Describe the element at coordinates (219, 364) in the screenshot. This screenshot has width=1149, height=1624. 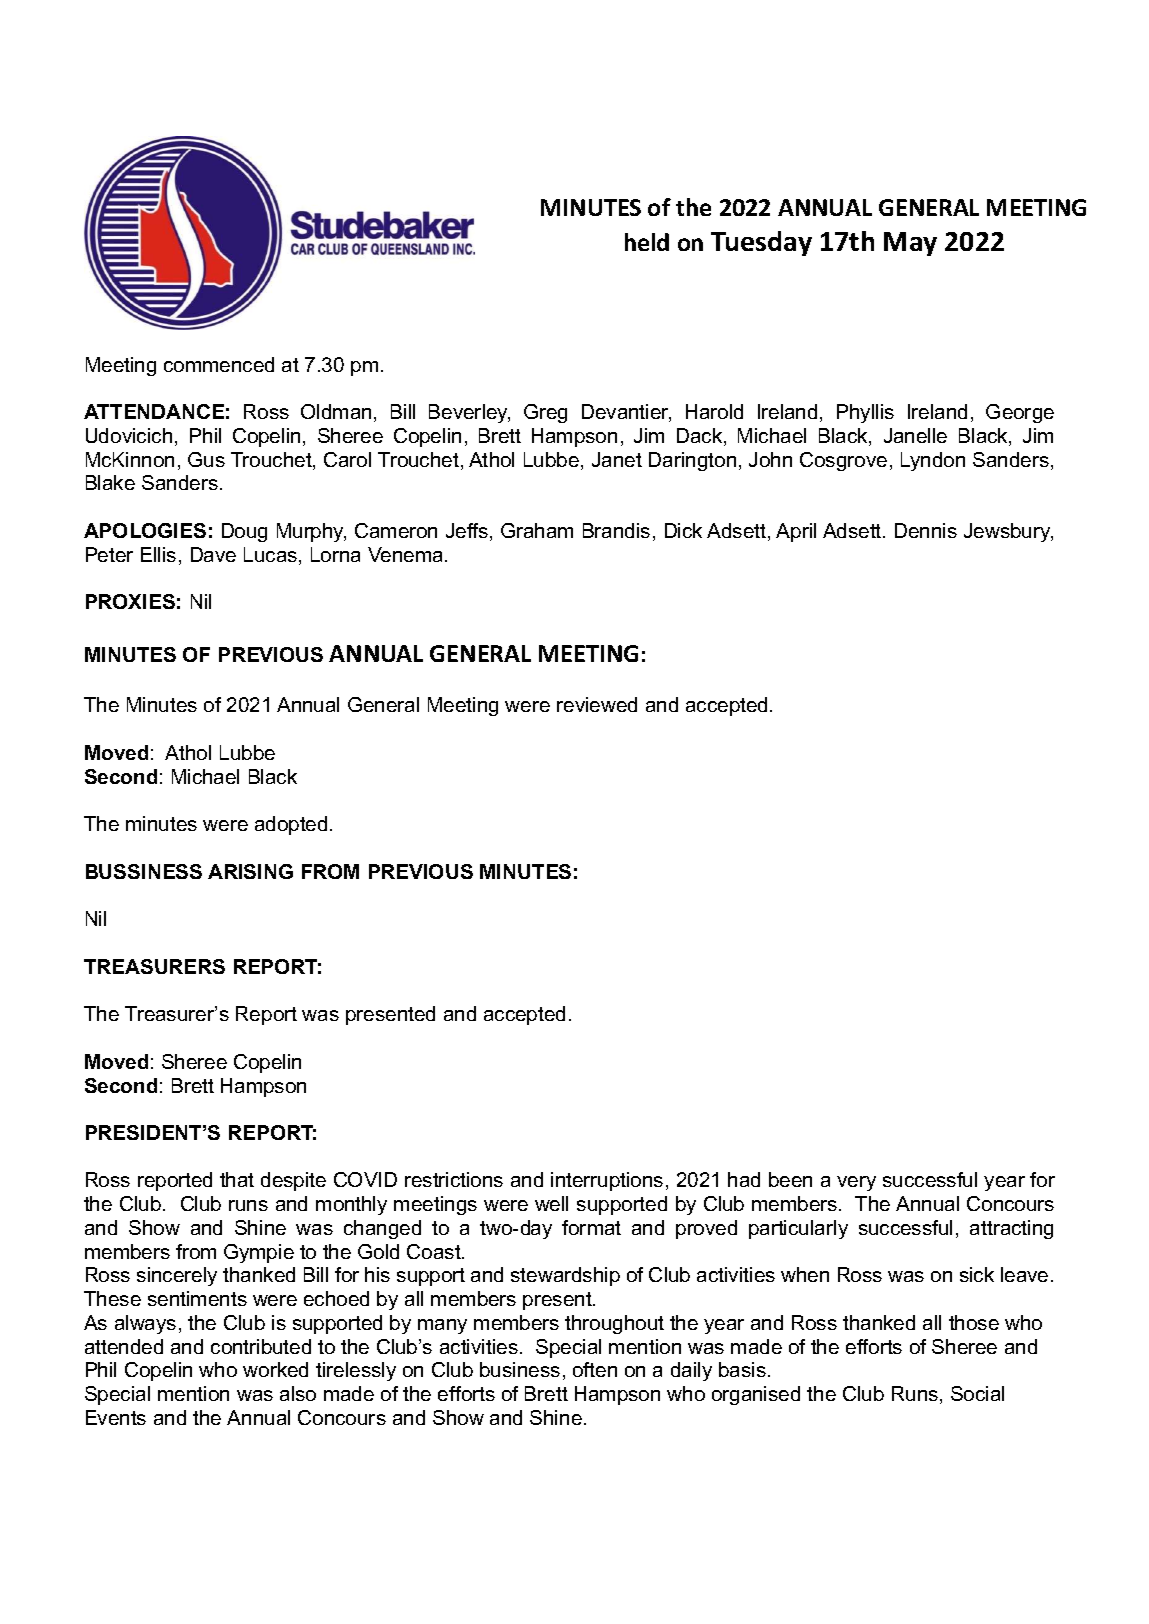
I see `commenced` at that location.
